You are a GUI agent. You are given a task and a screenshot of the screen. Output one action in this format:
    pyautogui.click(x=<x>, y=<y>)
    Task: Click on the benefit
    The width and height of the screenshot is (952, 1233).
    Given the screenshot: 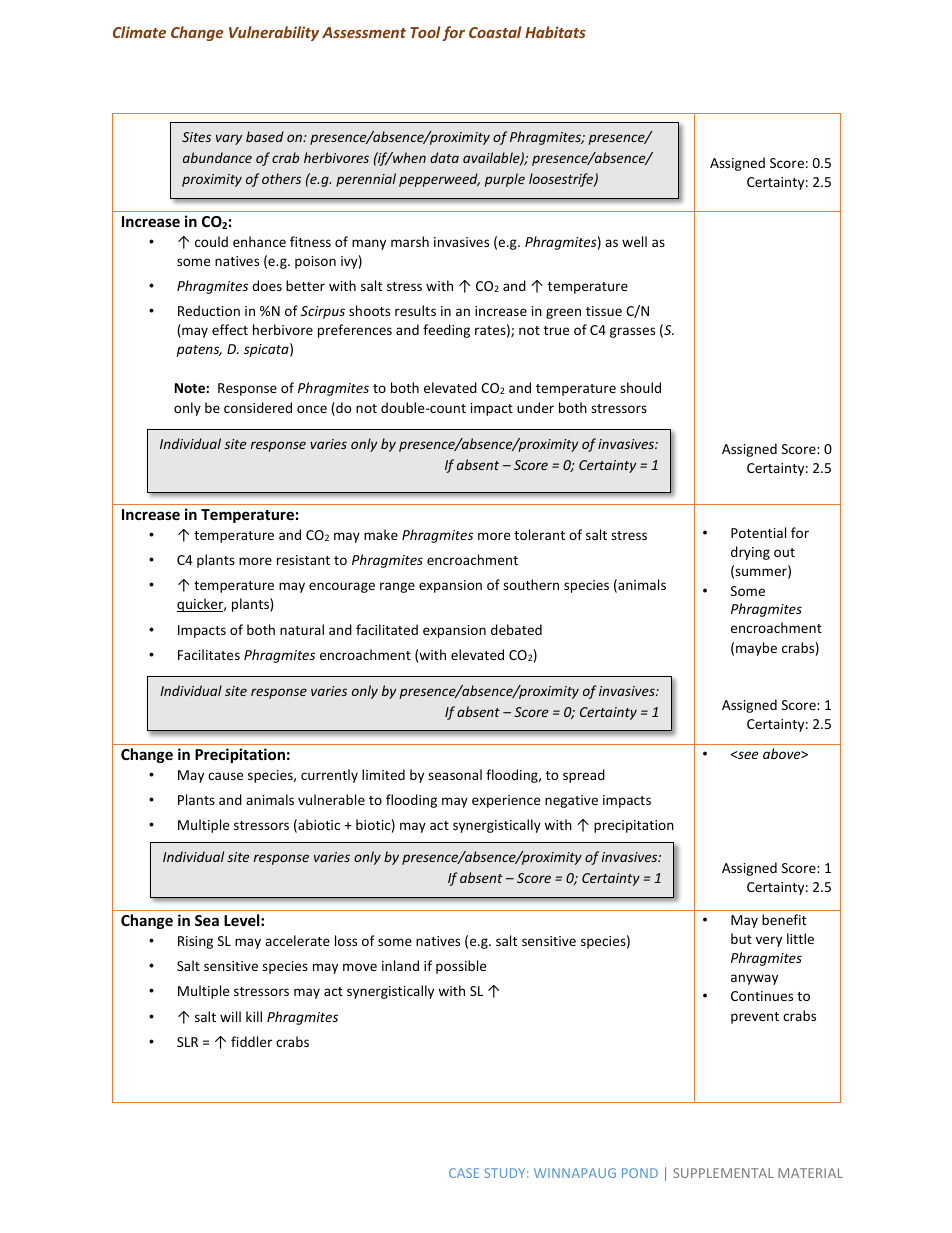 What is the action you would take?
    pyautogui.click(x=784, y=919)
